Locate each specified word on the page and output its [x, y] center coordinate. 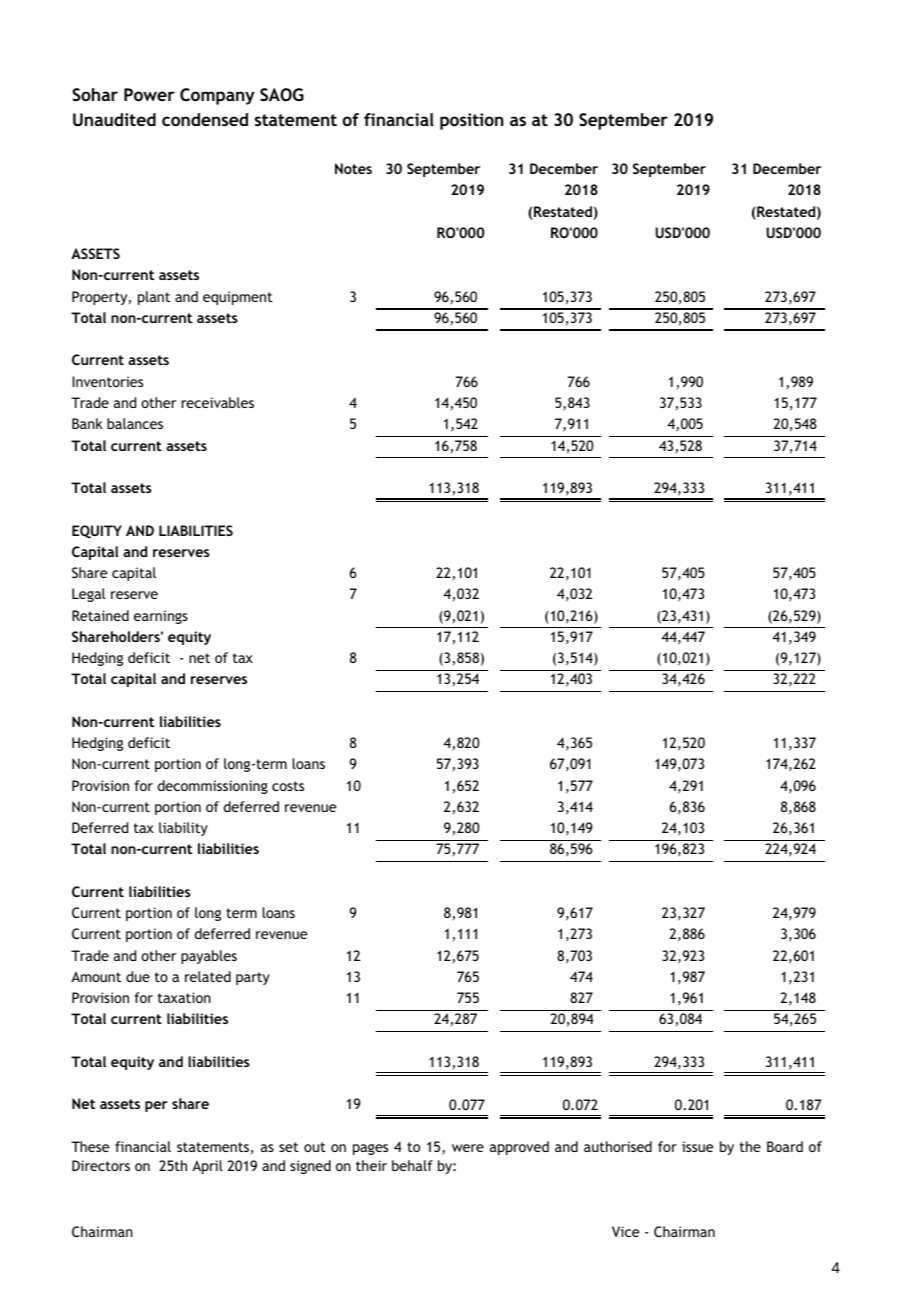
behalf [412, 1165]
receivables [218, 402]
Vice [625, 1231]
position [471, 121]
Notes [353, 168]
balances [135, 423]
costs [288, 786]
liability [183, 829]
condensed [205, 119]
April [207, 1167]
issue [697, 1146]
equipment [238, 298]
